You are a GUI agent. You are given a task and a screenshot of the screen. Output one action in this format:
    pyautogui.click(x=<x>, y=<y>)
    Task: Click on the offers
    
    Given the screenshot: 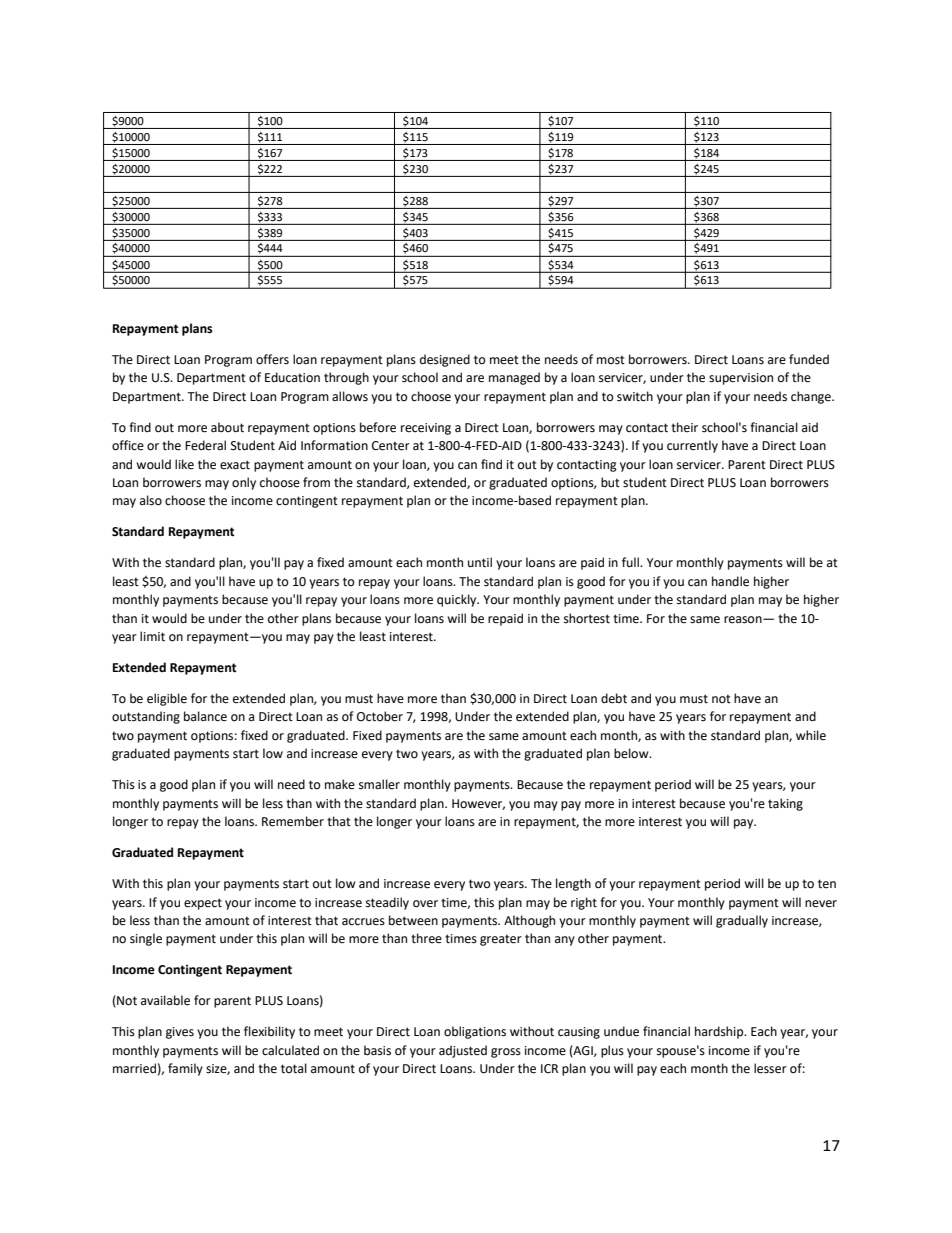 What is the action you would take?
    pyautogui.click(x=272, y=359)
